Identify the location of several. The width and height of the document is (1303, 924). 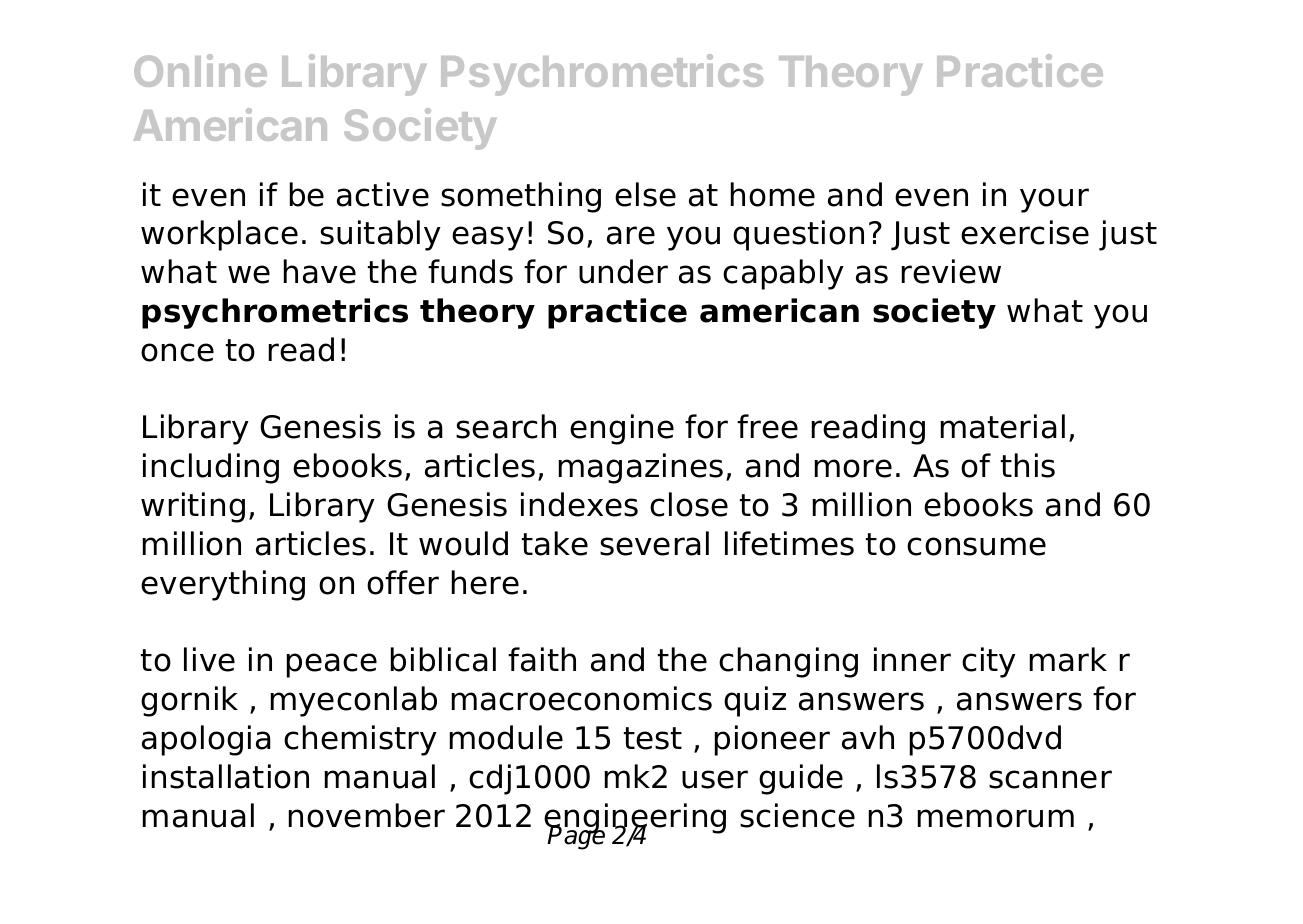
(654, 543).
